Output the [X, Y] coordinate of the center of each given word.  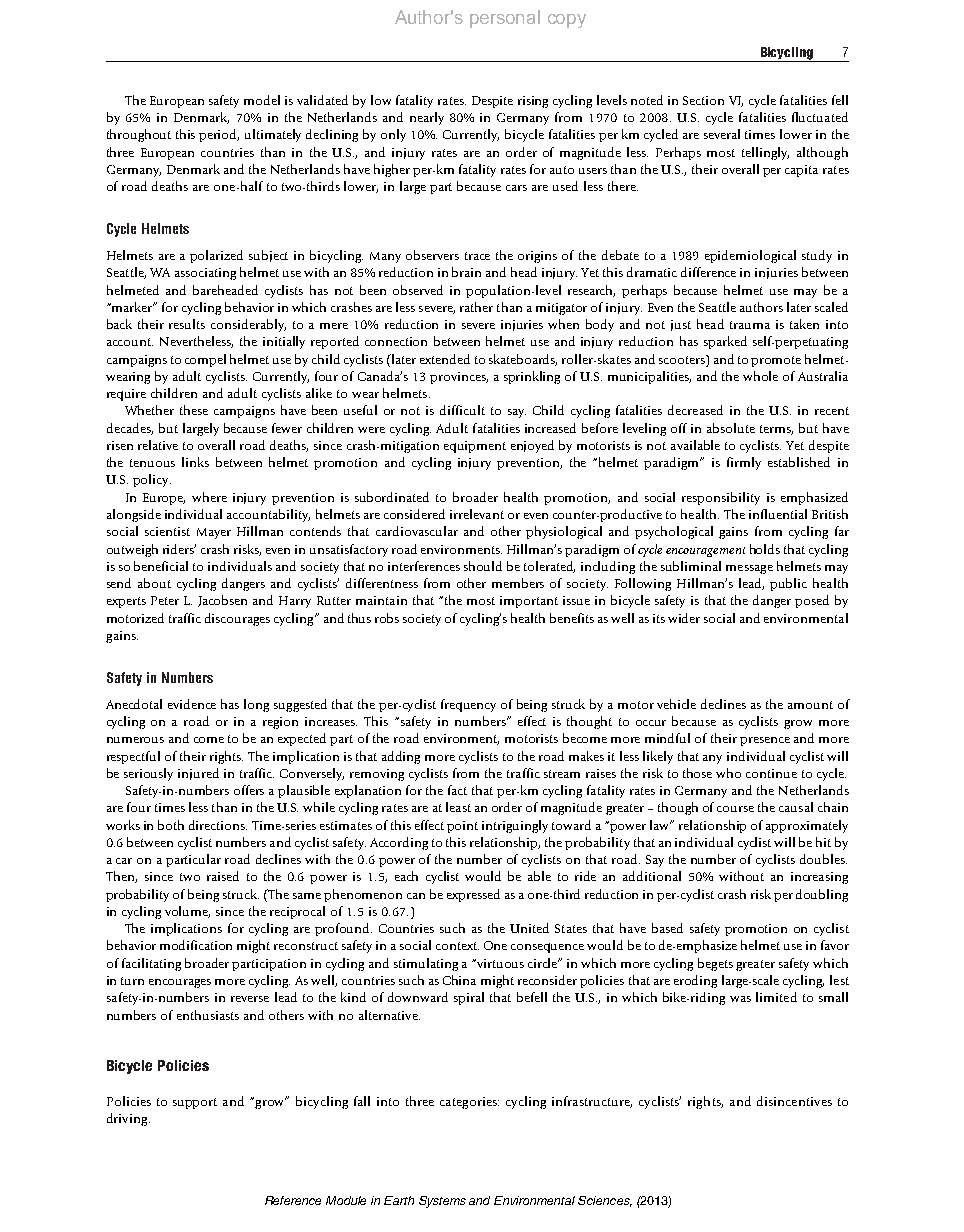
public [788, 584]
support [195, 1103]
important [529, 602]
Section [703, 100]
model [262, 100]
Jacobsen [222, 601]
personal [505, 19]
